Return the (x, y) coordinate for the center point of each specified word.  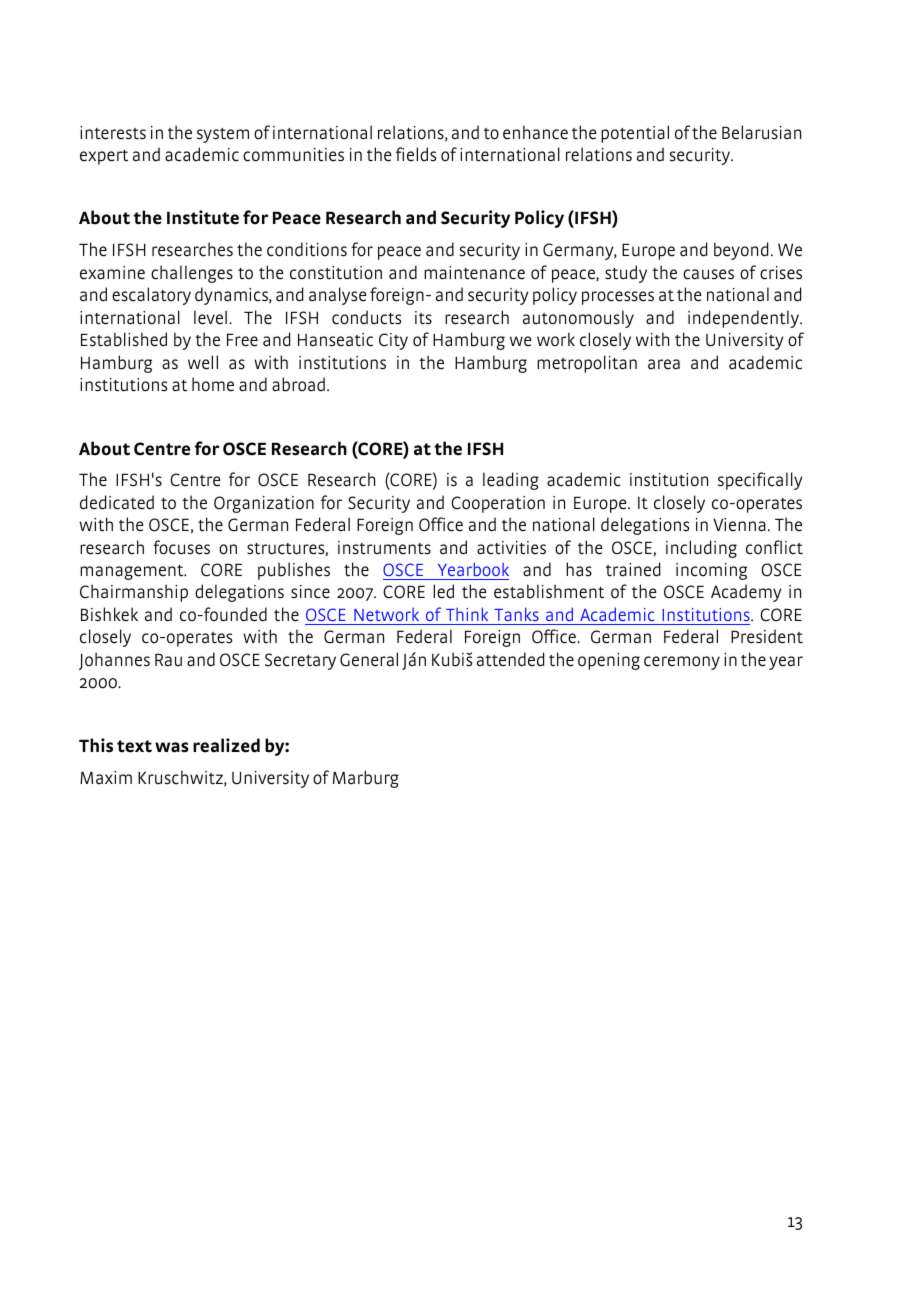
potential (635, 134)
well (203, 362)
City (393, 341)
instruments (384, 548)
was (172, 747)
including (701, 549)
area (664, 364)
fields (416, 154)
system (223, 135)
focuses (181, 547)
